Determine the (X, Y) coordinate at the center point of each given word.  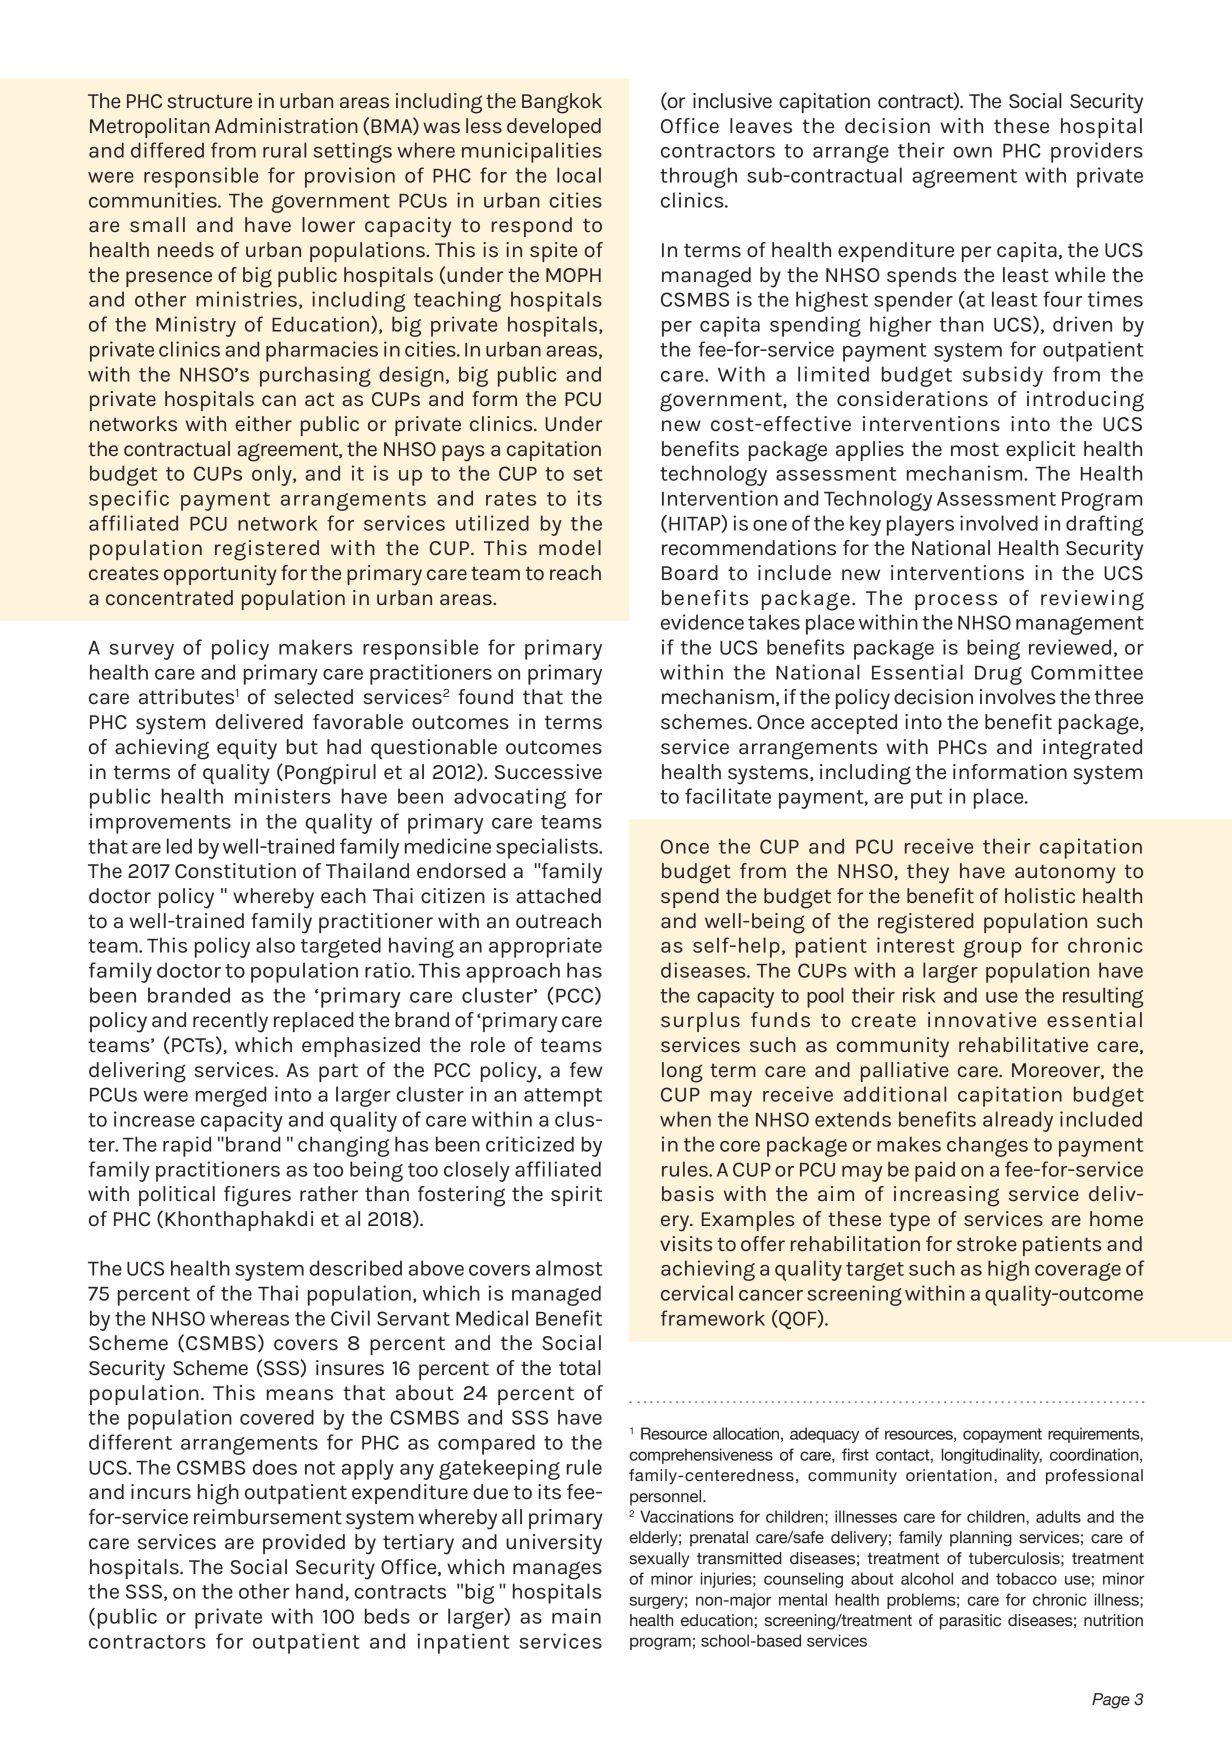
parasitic (970, 1622)
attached (558, 896)
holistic (1040, 896)
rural (285, 150)
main (576, 1616)
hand (319, 1591)
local (579, 175)
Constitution (235, 871)
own (972, 152)
